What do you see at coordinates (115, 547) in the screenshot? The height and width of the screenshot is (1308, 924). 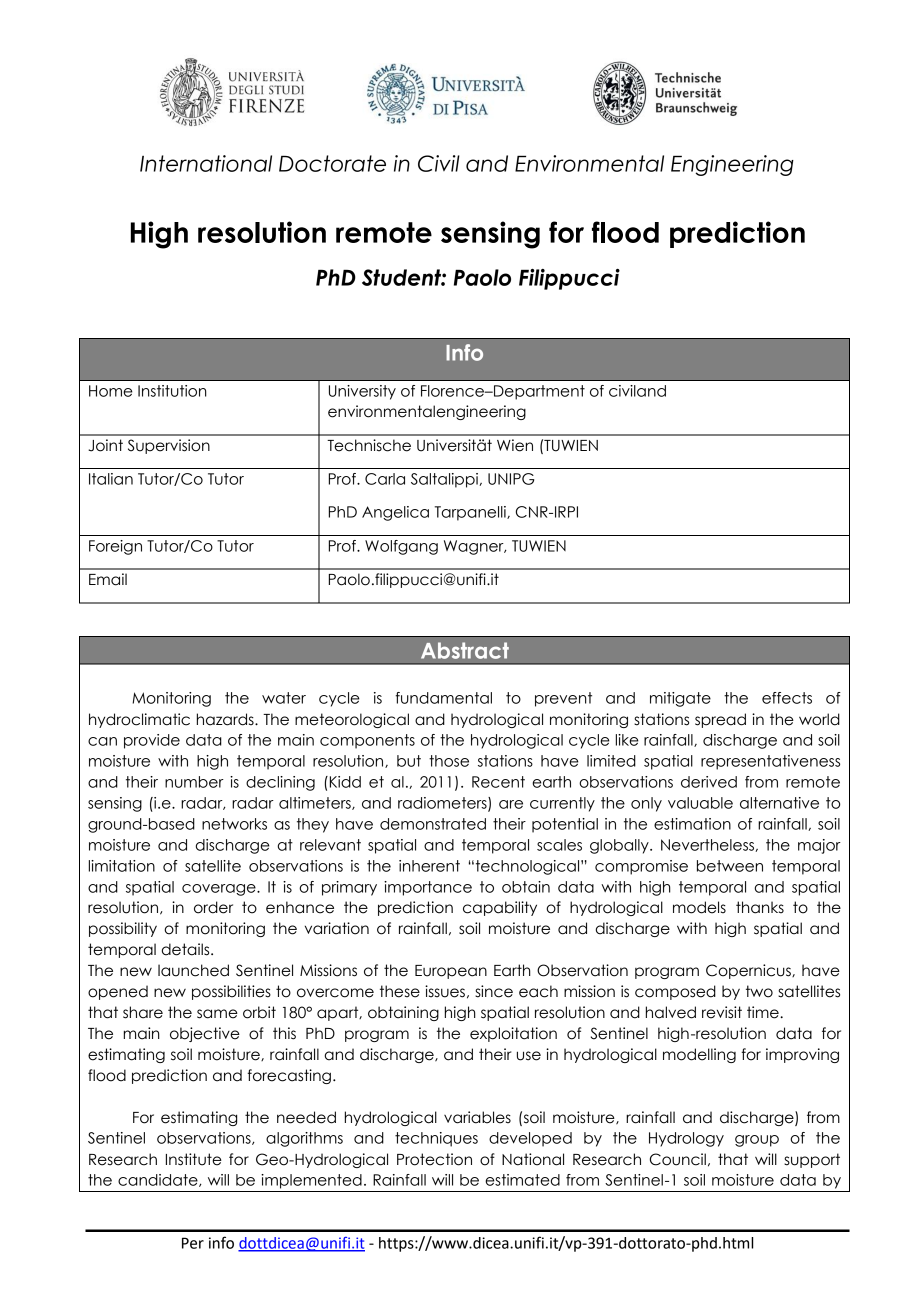 I see `Foreign` at bounding box center [115, 547].
